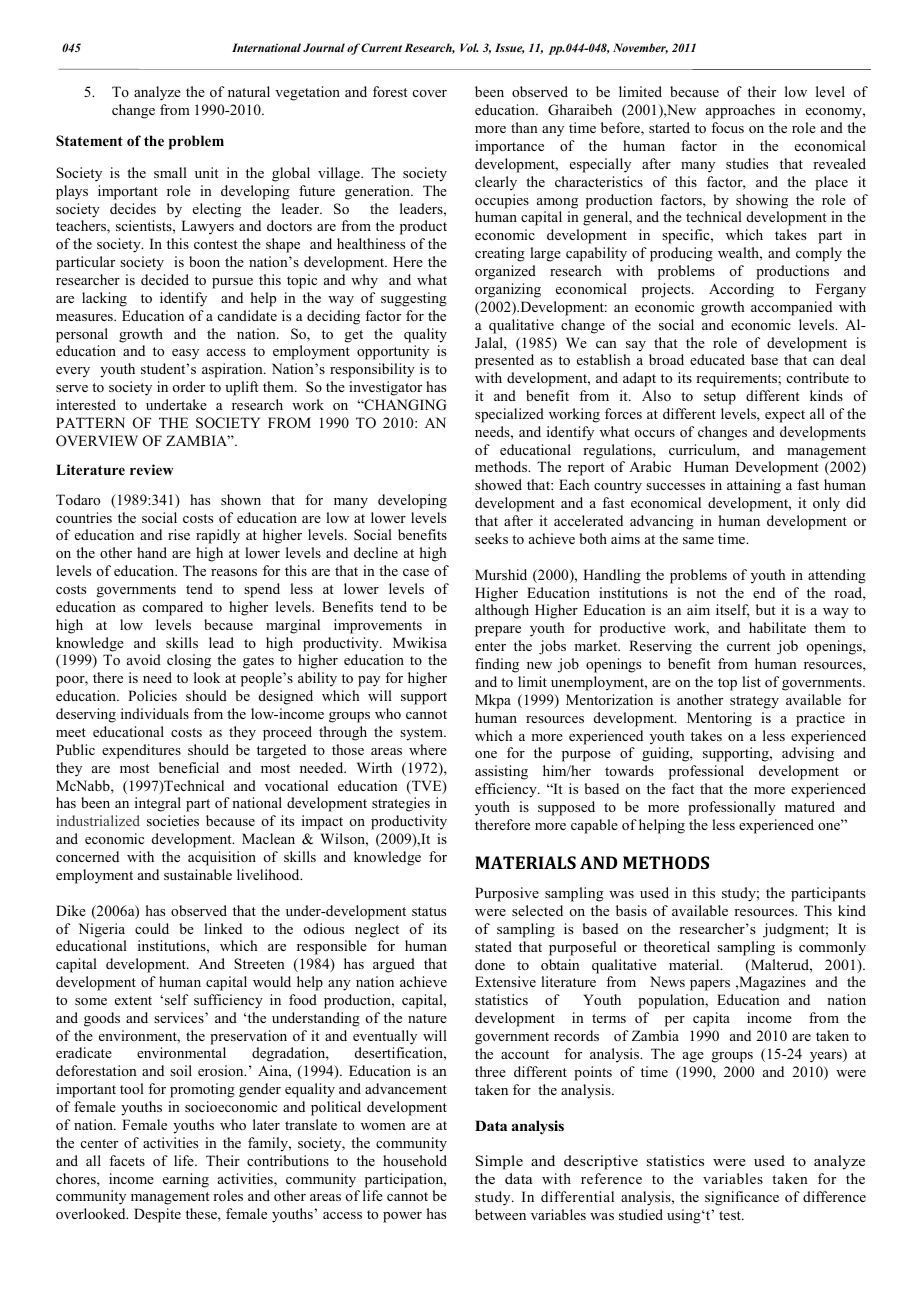 The width and height of the document is (924, 1308). What do you see at coordinates (498, 631) in the document?
I see `prepare` at bounding box center [498, 631].
